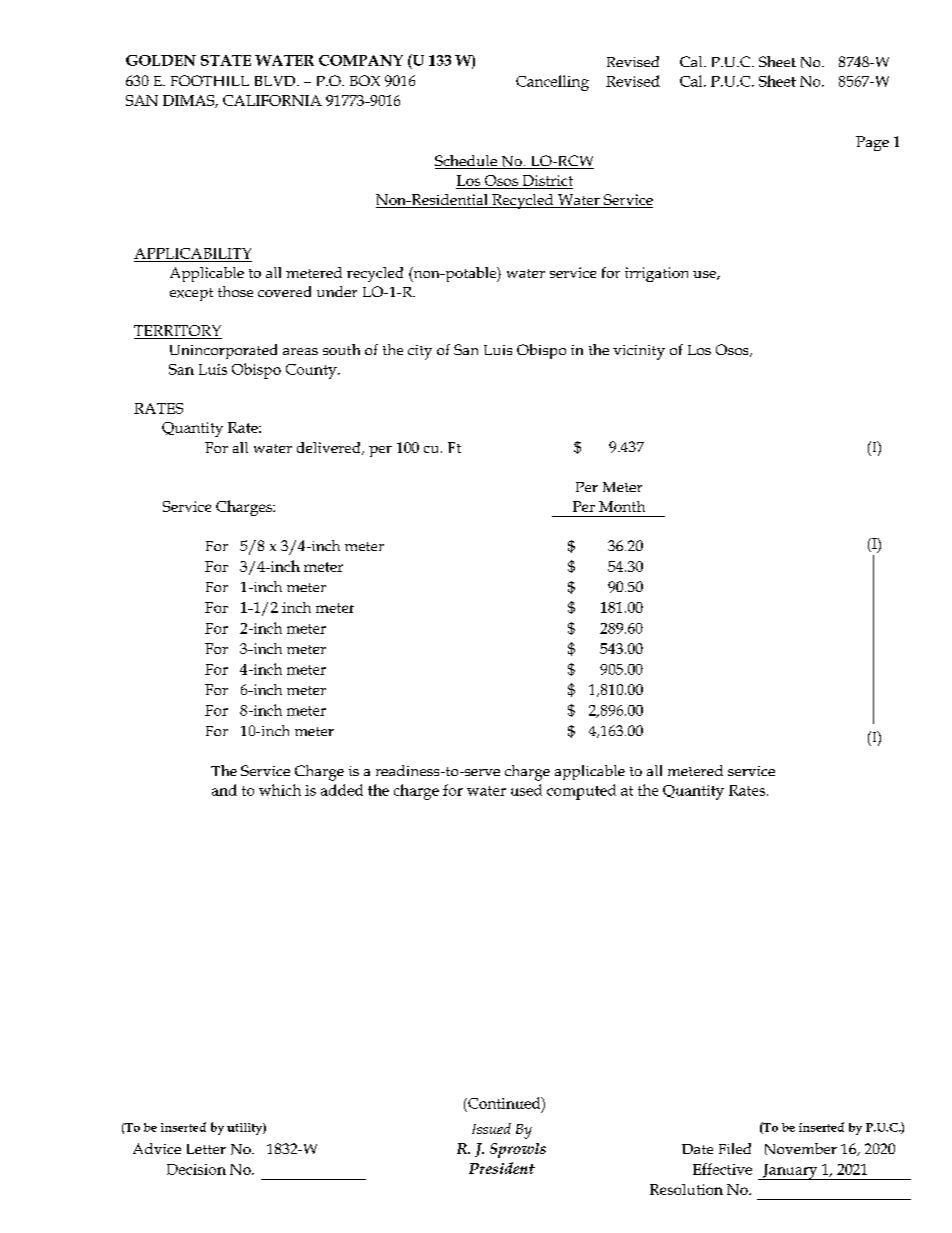  Describe the element at coordinates (272, 100) in the image. I see `CALIFORNIA` at that location.
